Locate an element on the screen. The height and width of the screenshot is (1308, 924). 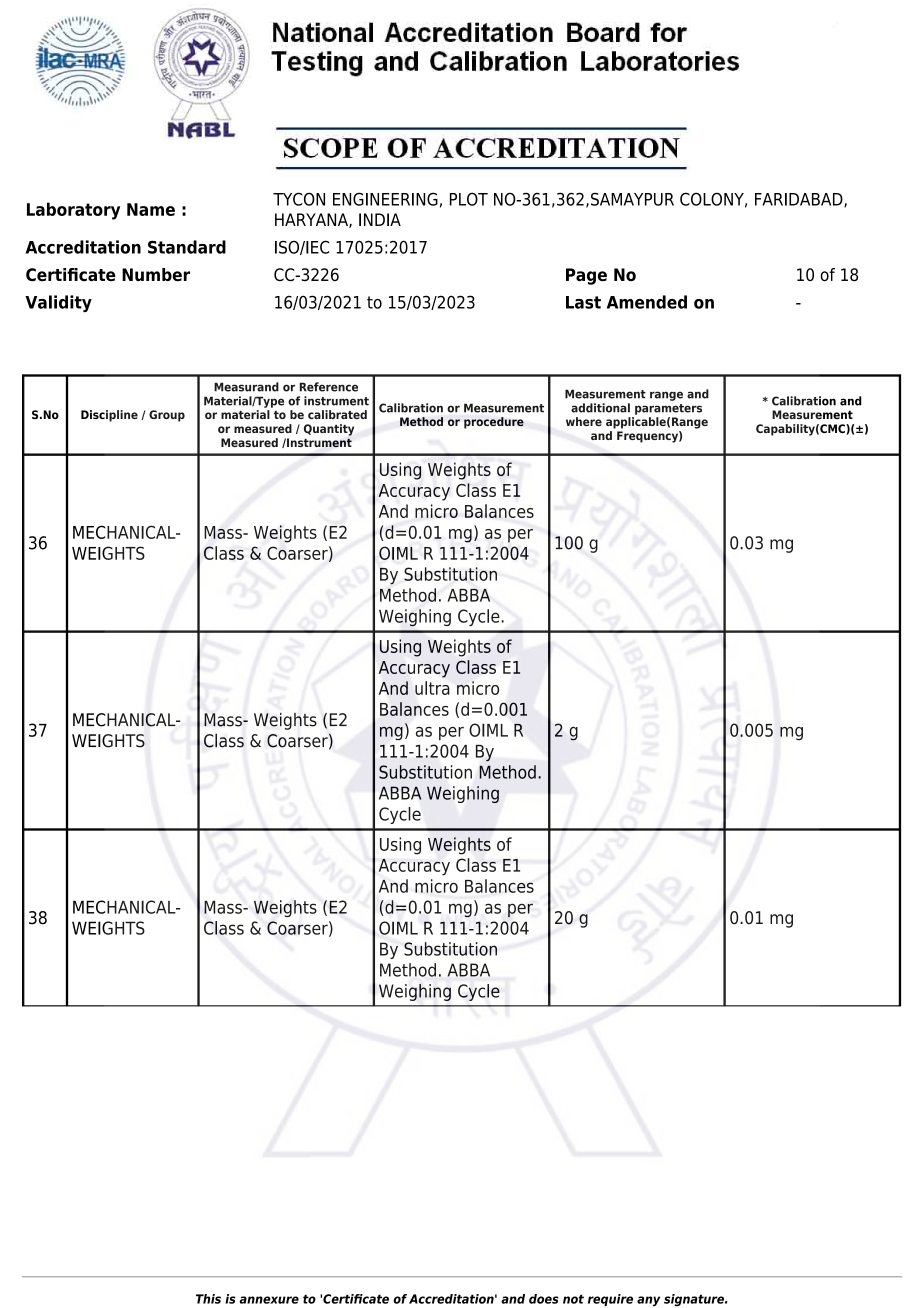
ultra is located at coordinates (432, 688).
